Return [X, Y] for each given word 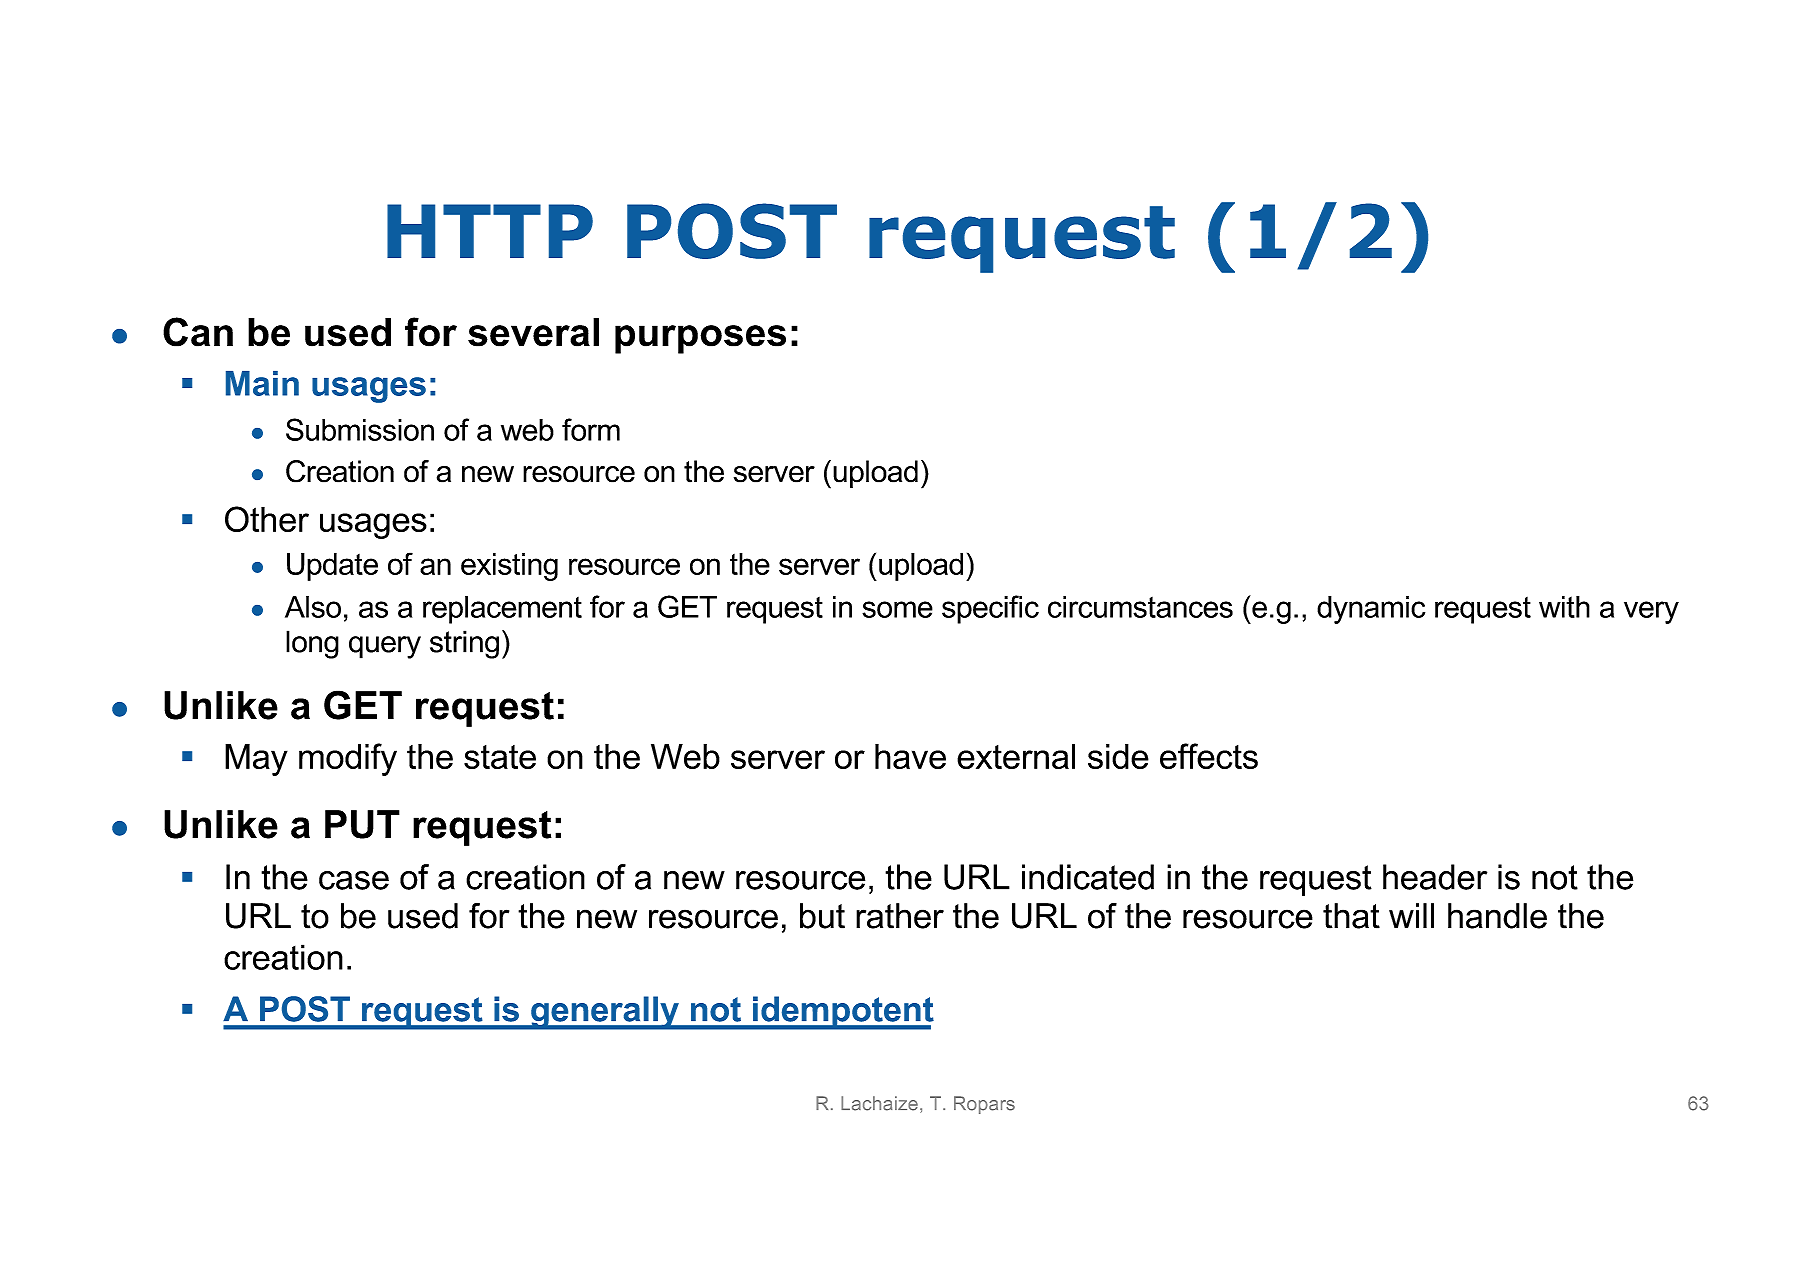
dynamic [1371, 610]
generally [605, 1013]
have [910, 756]
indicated [1088, 877]
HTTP [490, 231]
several [533, 332]
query [385, 647]
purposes [700, 339]
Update [332, 567]
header [1435, 877]
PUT [362, 824]
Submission [360, 429]
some [897, 609]
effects [1209, 756]
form [591, 429]
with [1564, 607]
